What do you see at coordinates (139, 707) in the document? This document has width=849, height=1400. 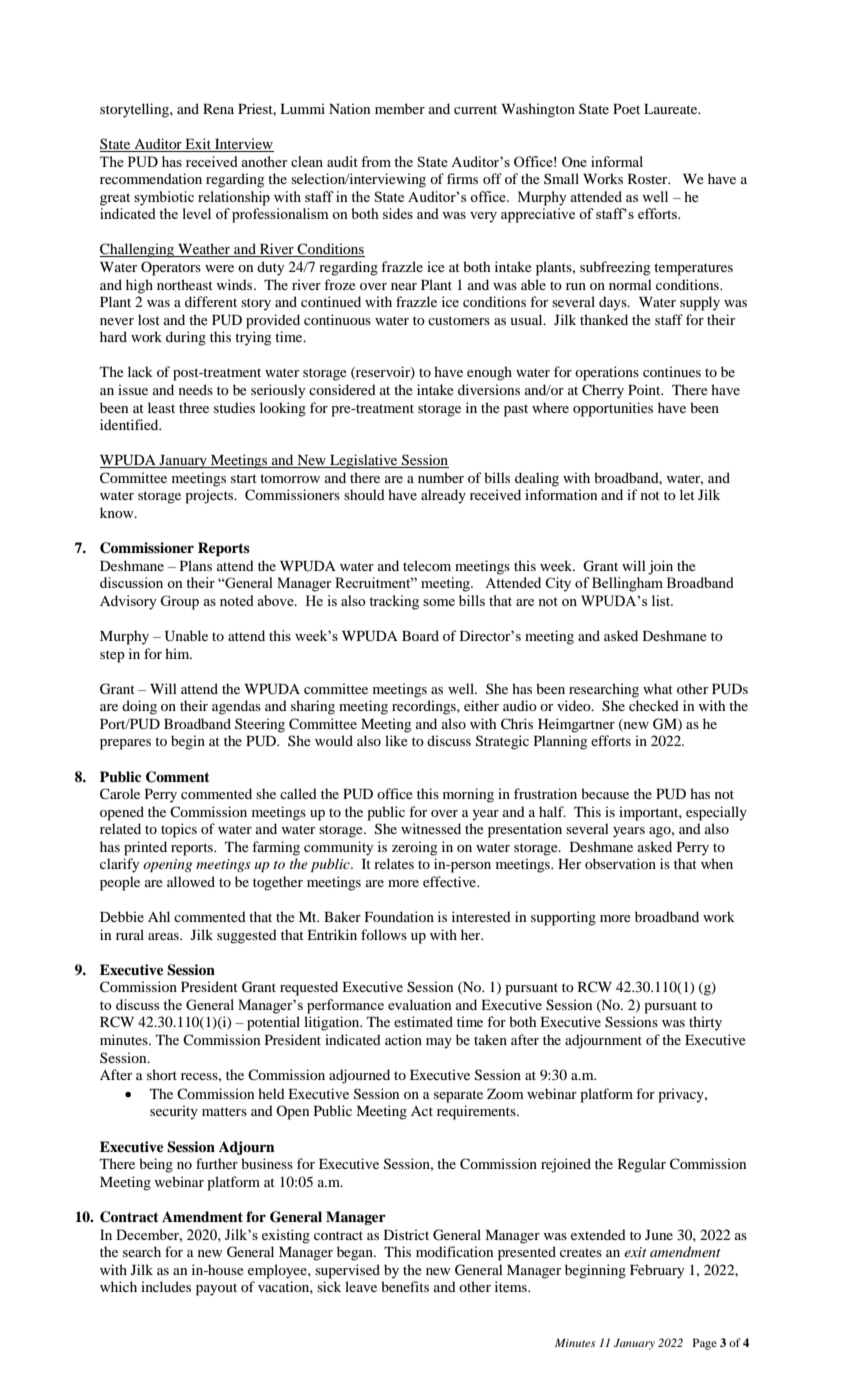 I see `doing` at bounding box center [139, 707].
